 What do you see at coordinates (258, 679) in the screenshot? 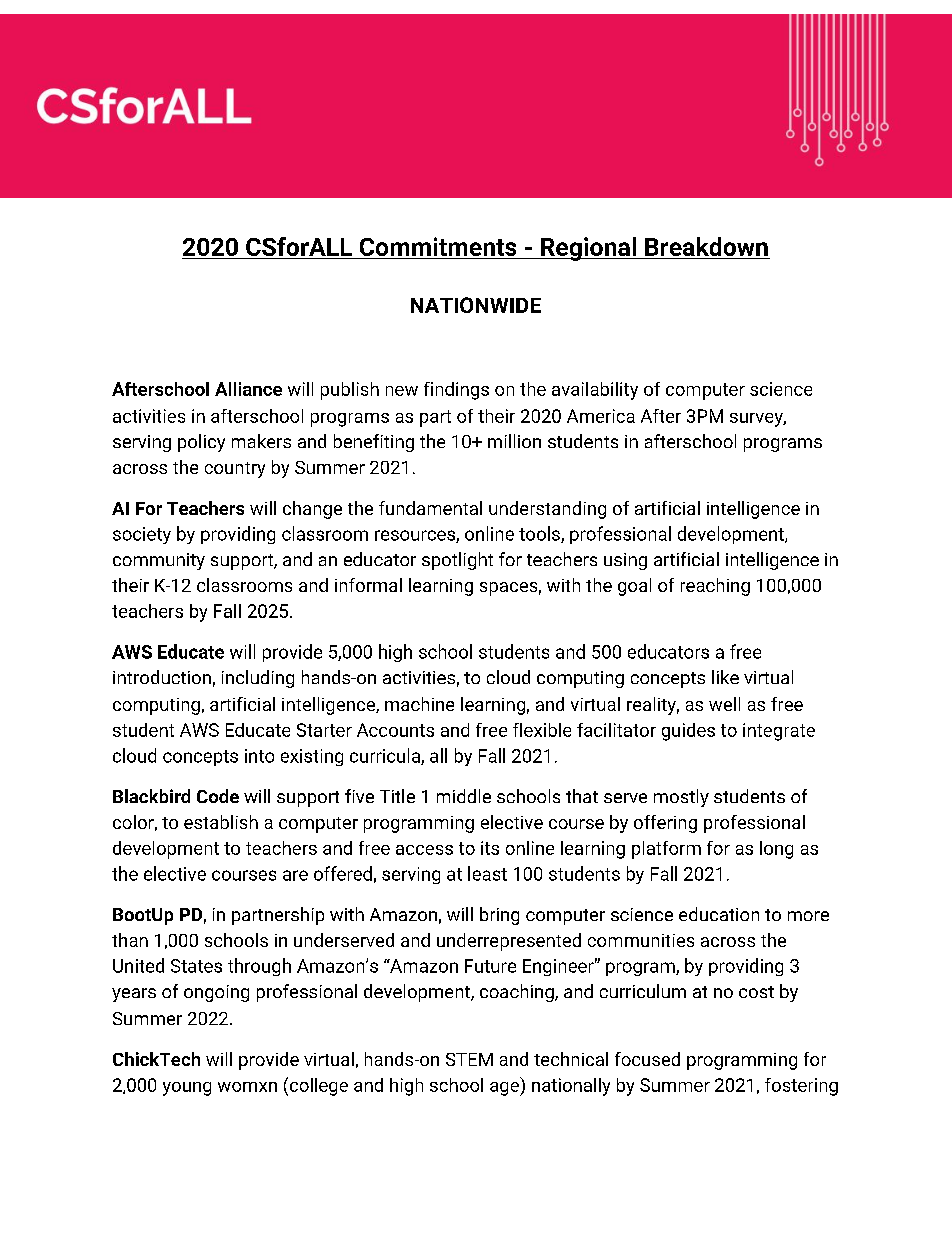
I see `including` at bounding box center [258, 679].
